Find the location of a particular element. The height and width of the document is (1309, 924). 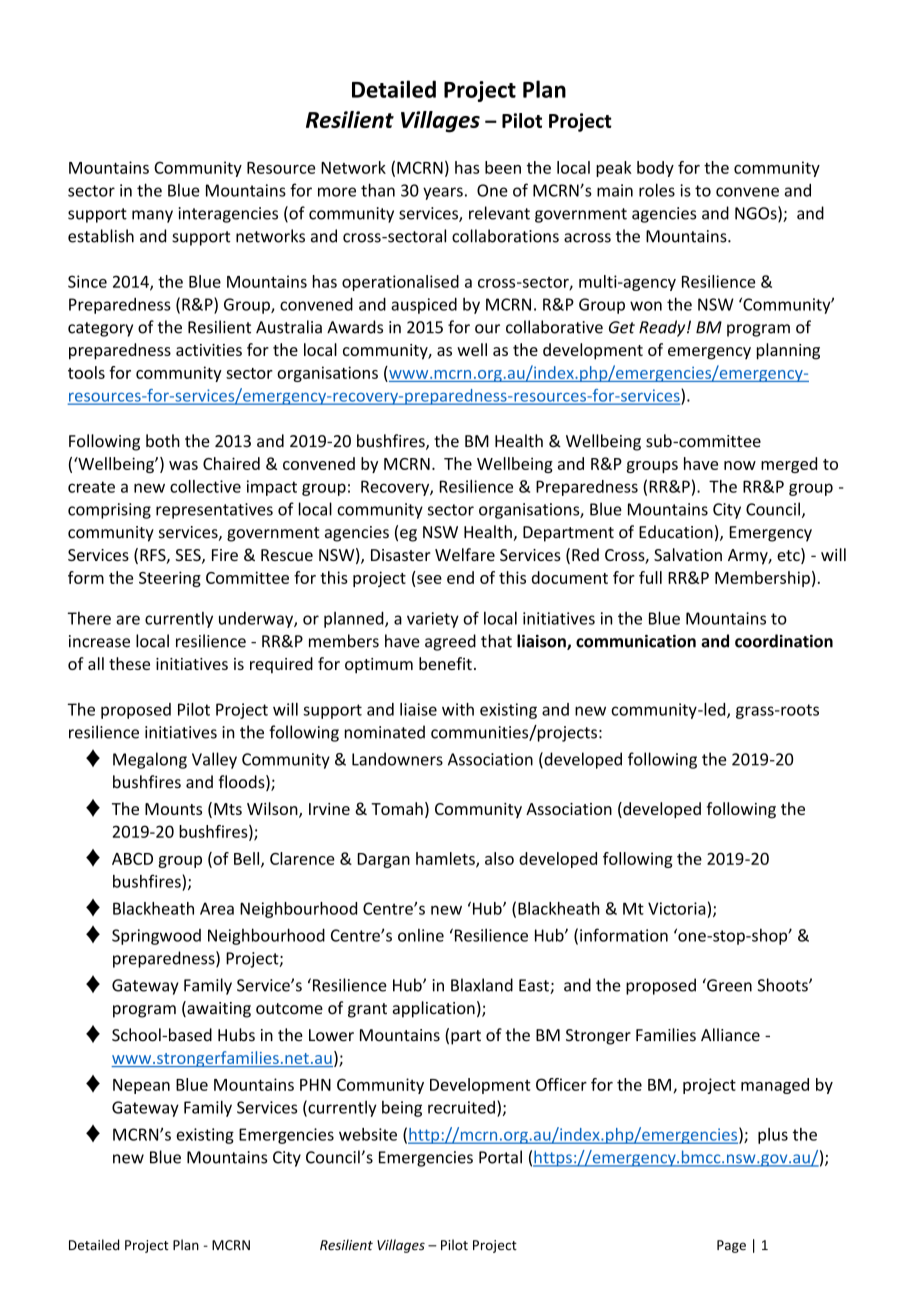

Portal is located at coordinates (500, 1157).
